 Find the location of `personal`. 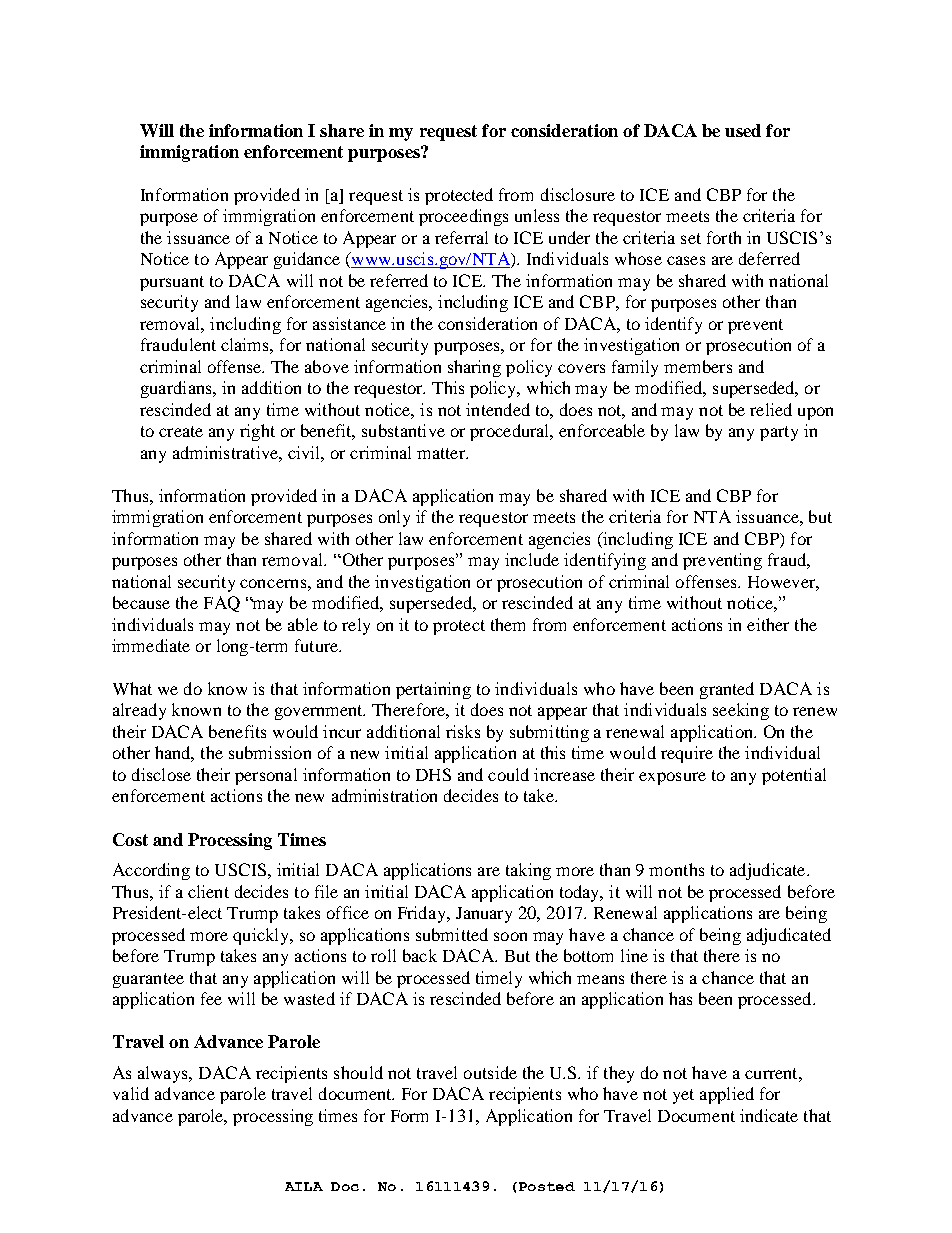

personal is located at coordinates (266, 776).
